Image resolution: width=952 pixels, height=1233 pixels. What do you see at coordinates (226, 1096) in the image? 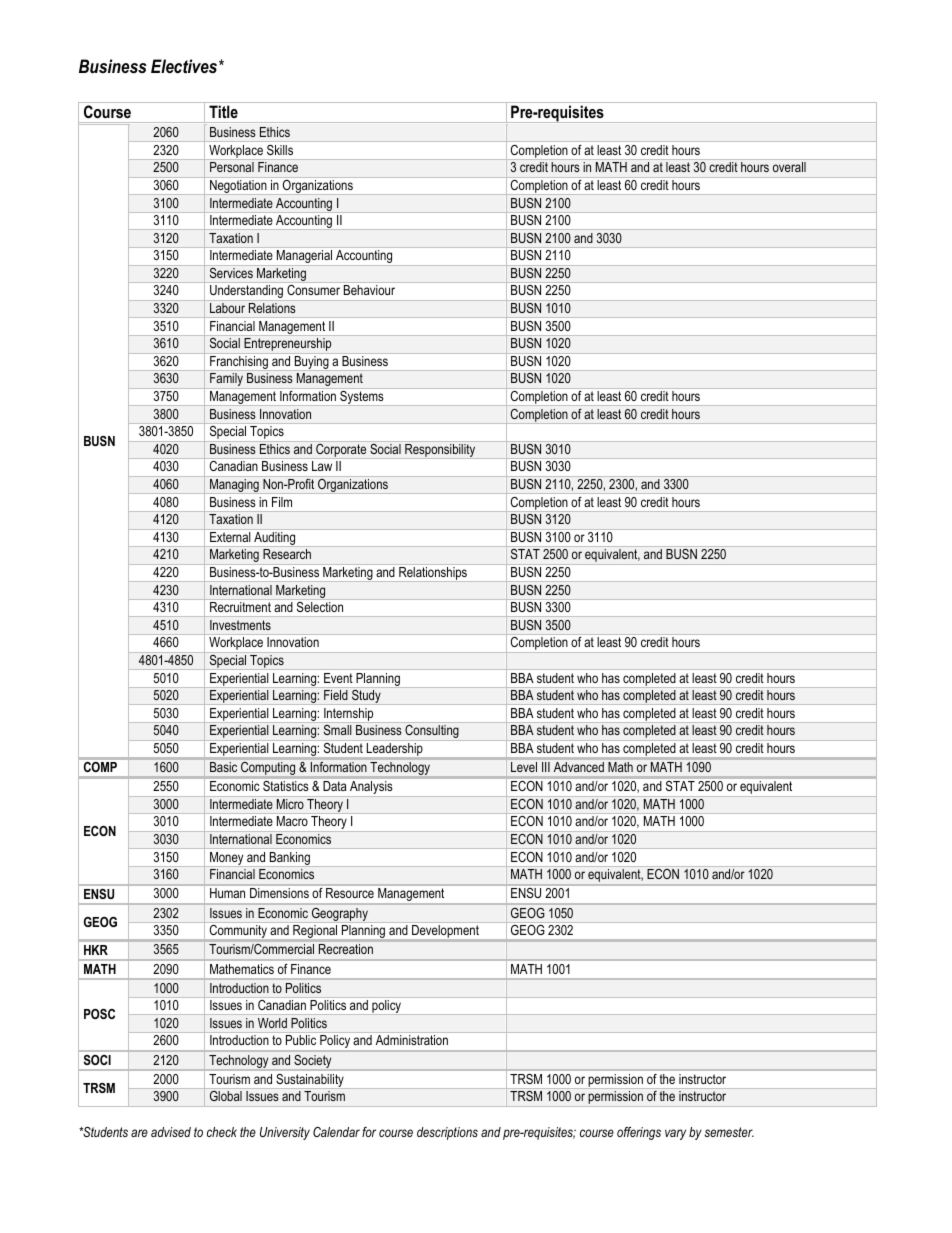
I see `Global` at bounding box center [226, 1096].
